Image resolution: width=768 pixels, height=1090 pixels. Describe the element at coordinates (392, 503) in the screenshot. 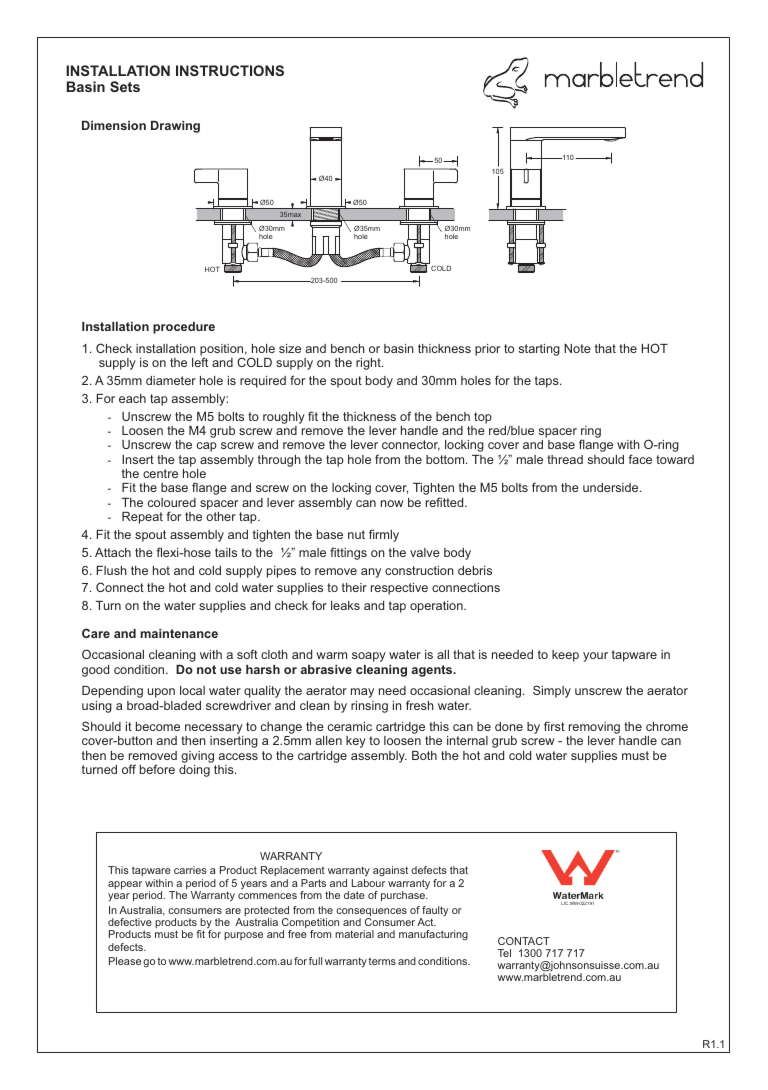

I see `now` at that location.
